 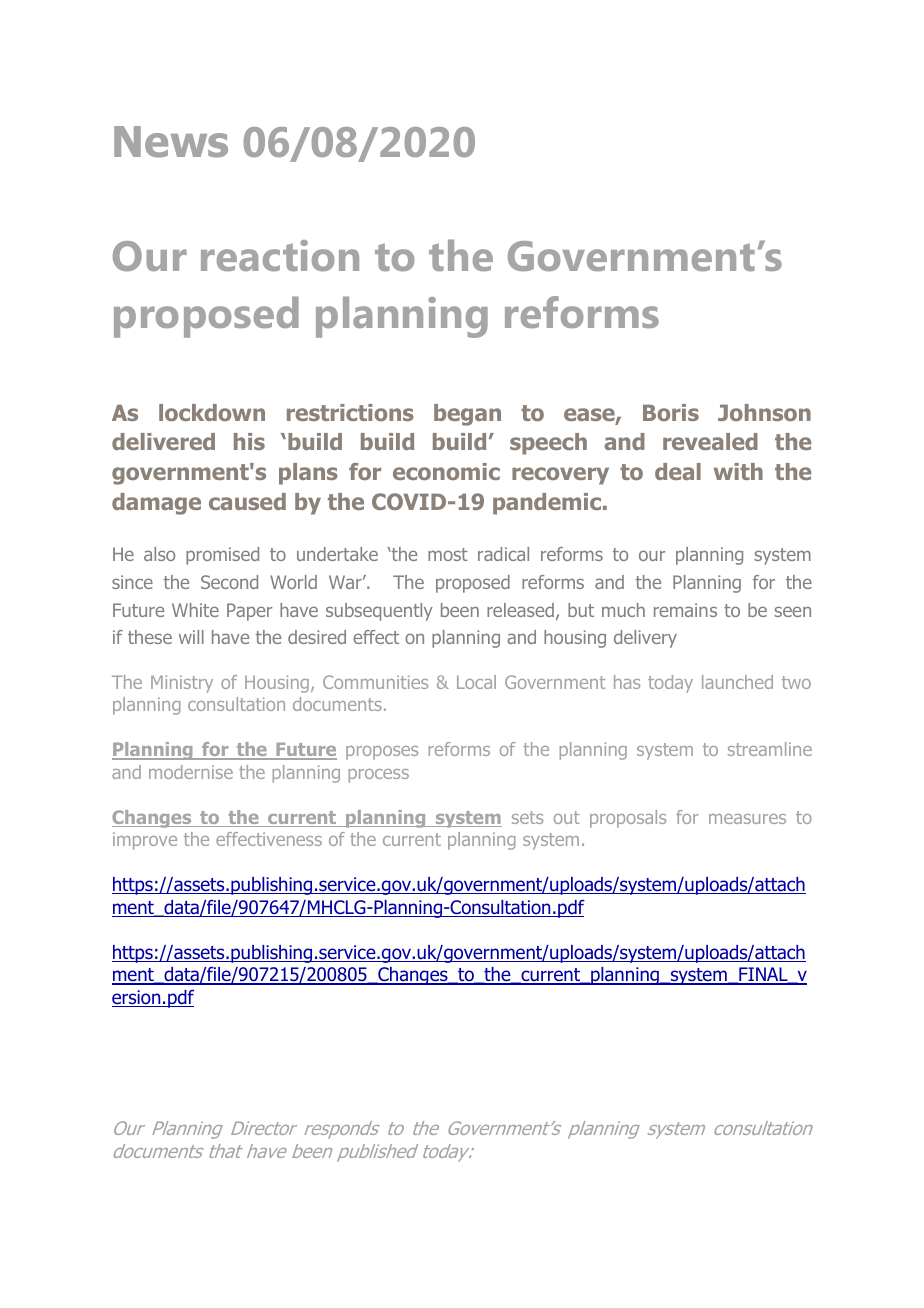 What do you see at coordinates (764, 412) in the image?
I see `Johnson` at bounding box center [764, 412].
